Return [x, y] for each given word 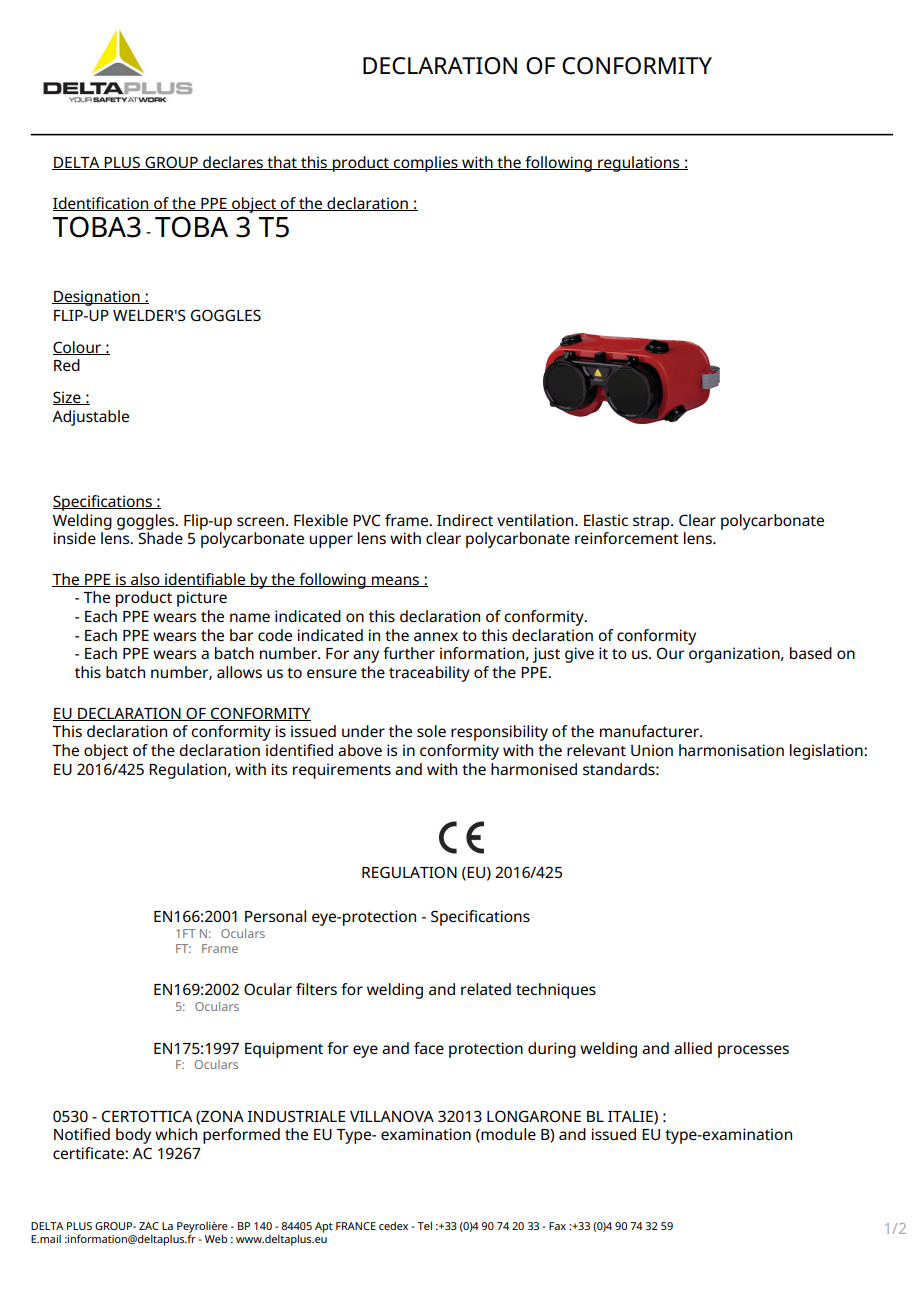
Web [216, 1238]
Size [68, 398]
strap [652, 523]
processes [753, 1051]
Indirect [465, 520]
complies [426, 164]
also [145, 580]
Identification [102, 204]
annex [436, 636]
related [486, 989]
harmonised [534, 769]
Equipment [284, 1050]
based [811, 653]
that [282, 163]
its [279, 769]
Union [652, 750]
